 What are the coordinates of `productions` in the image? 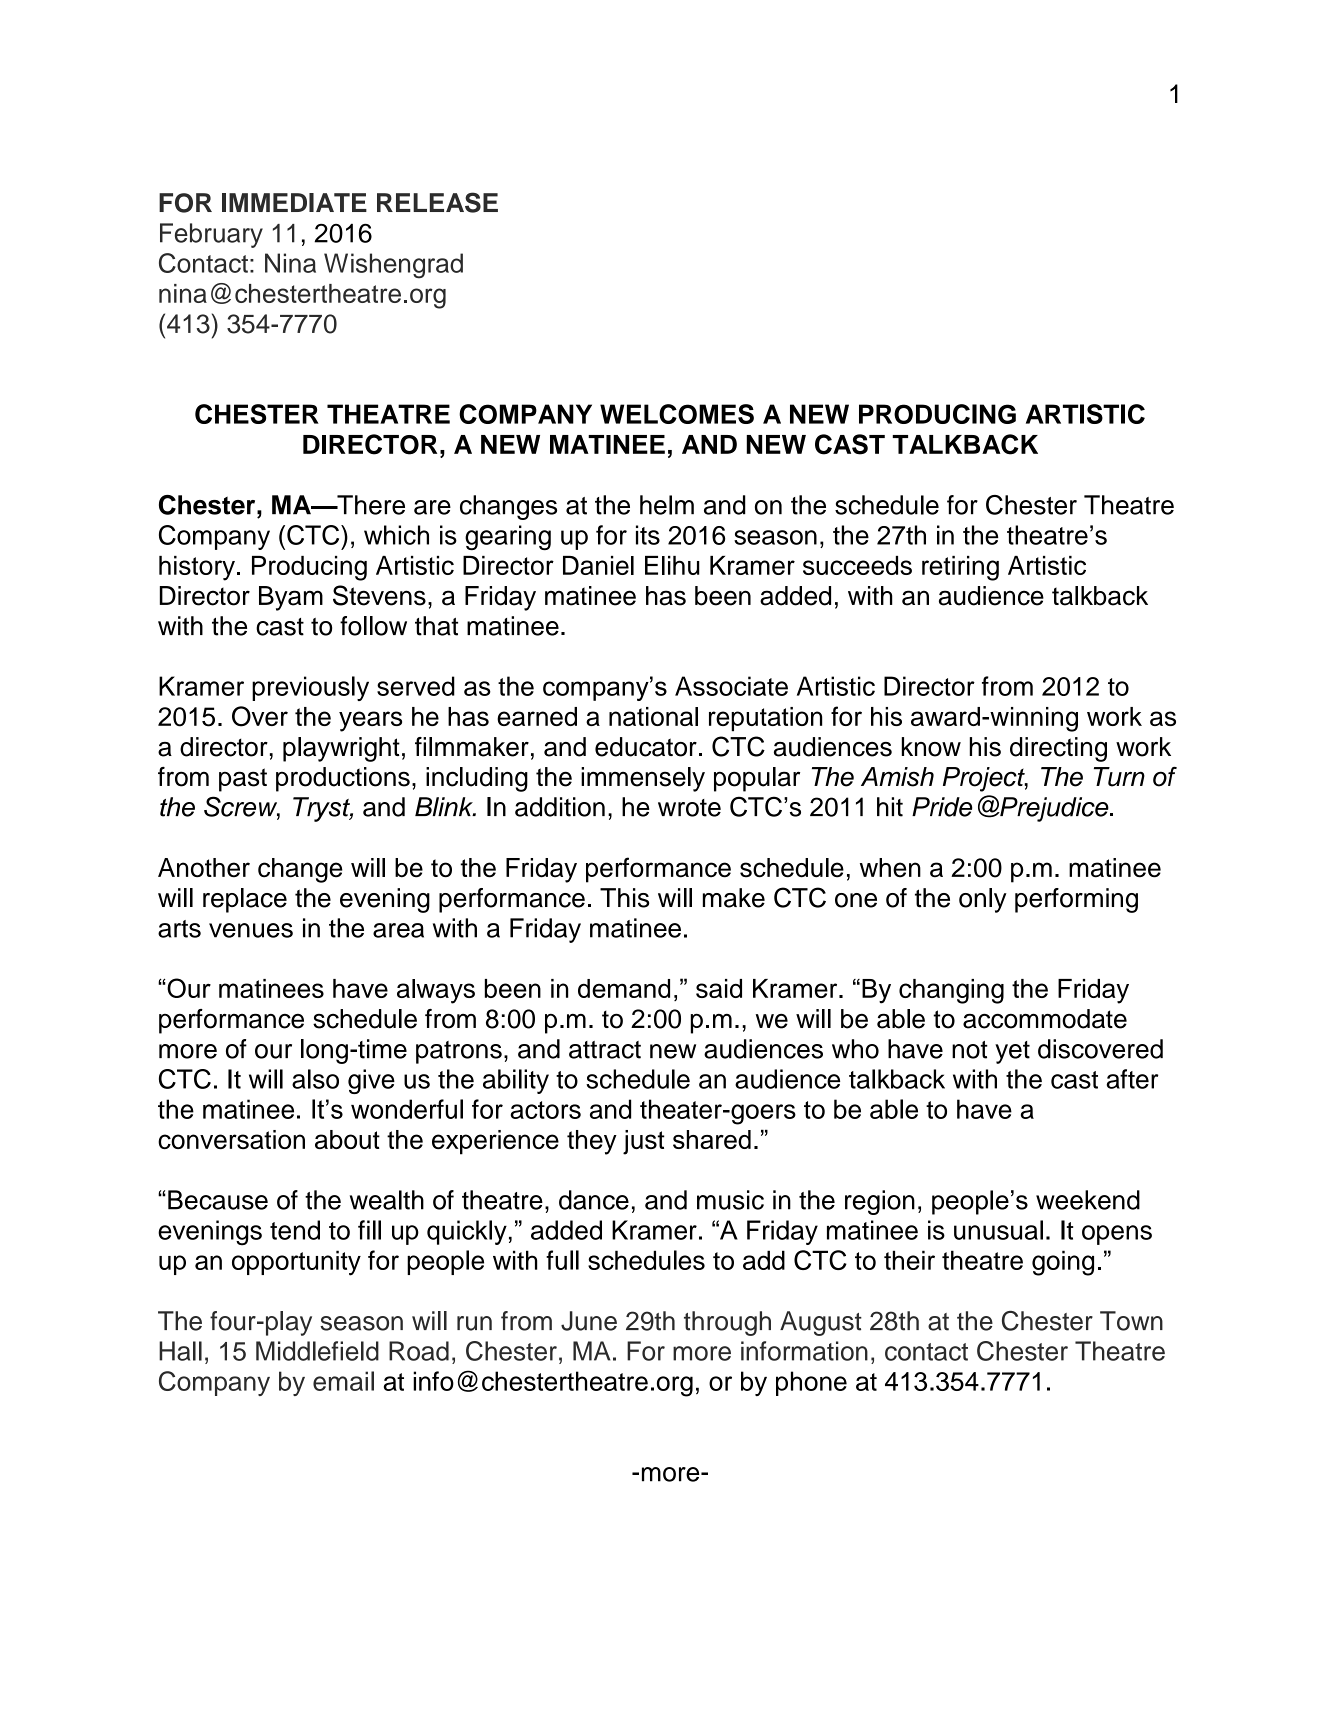 It's located at (343, 779).
